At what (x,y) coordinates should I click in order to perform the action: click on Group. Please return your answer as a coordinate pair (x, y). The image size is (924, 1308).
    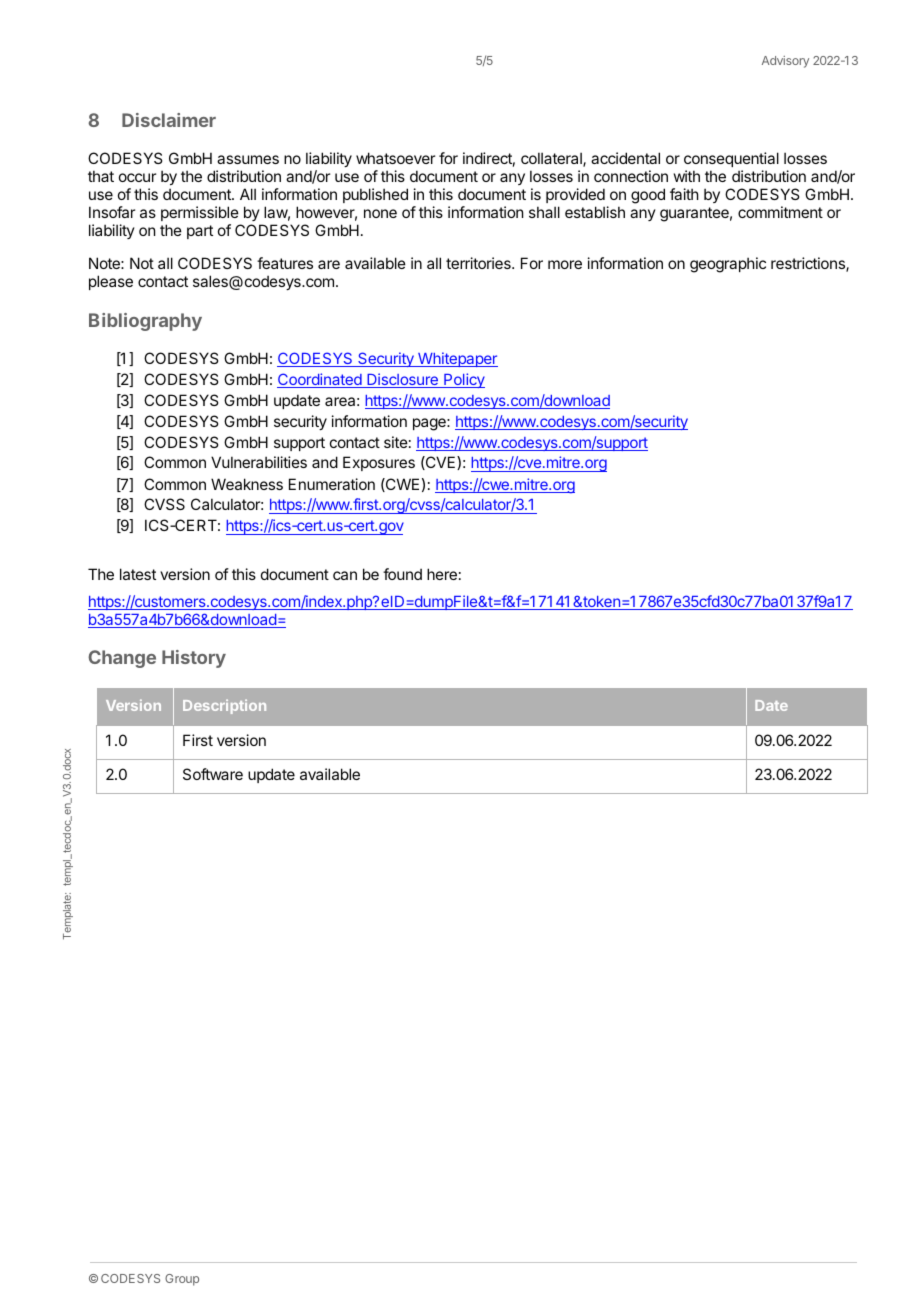
    Looking at the image, I should click on (182, 1280).
